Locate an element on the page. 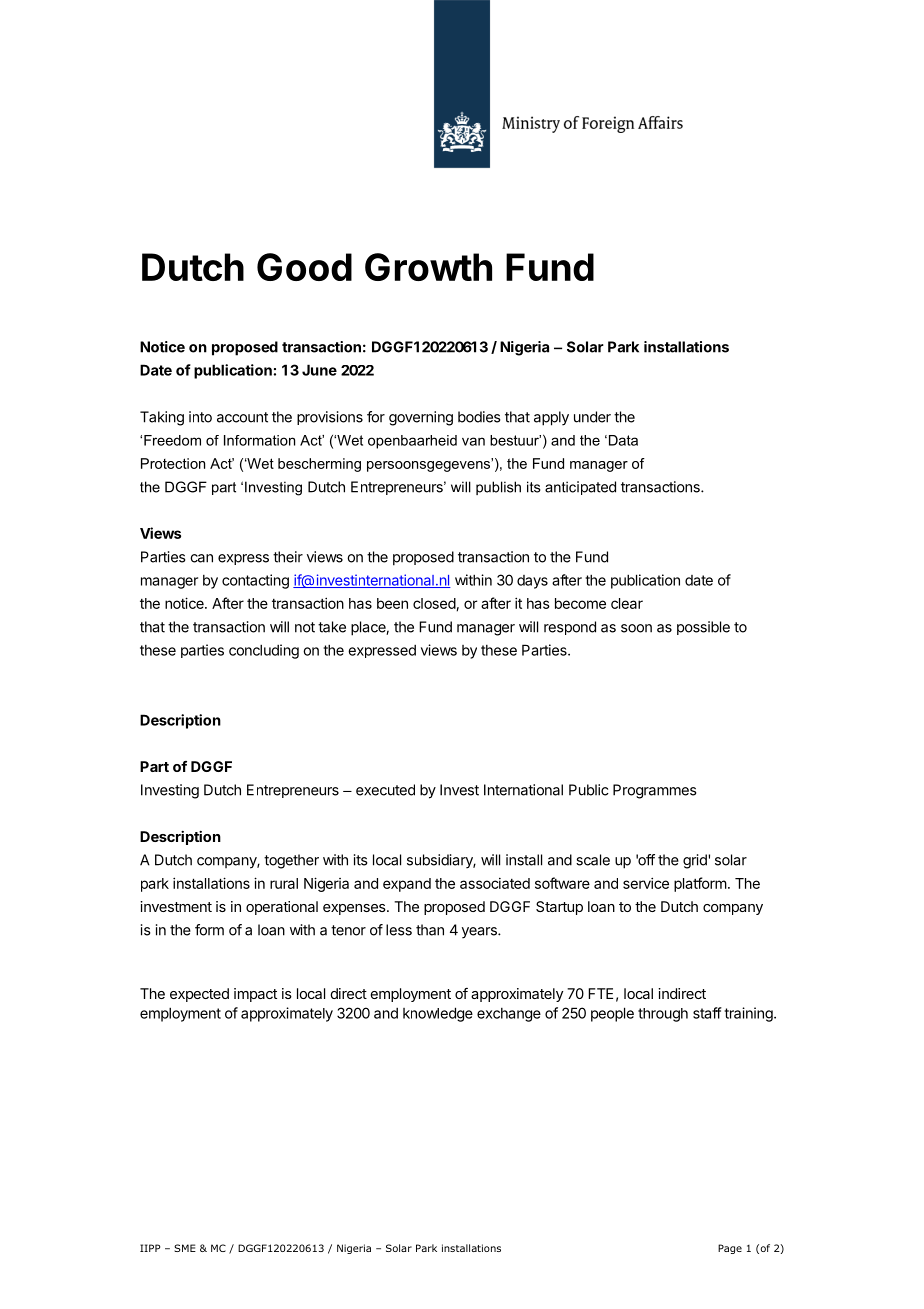  SME is located at coordinates (185, 1248).
